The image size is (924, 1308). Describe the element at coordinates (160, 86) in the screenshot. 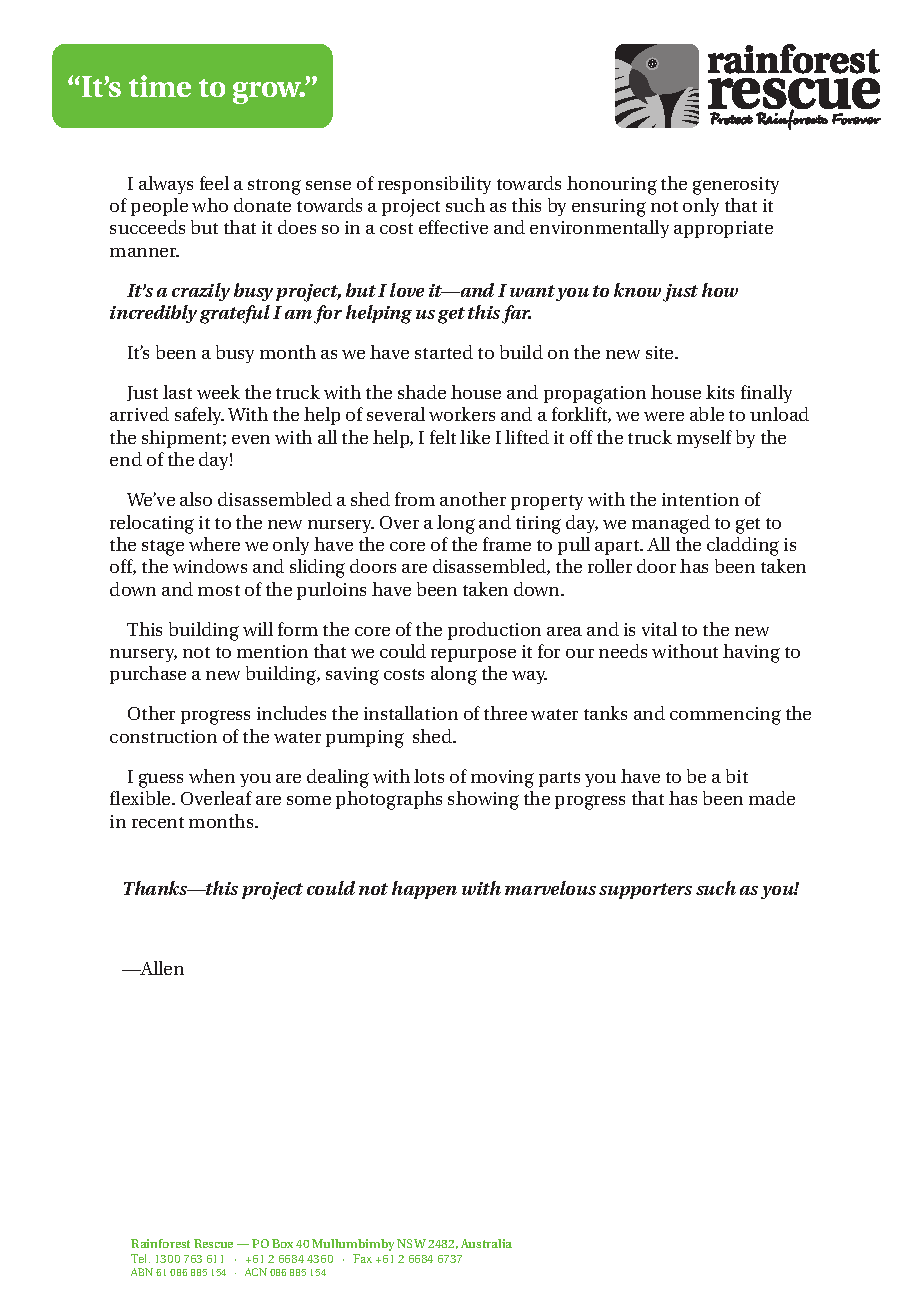

I see `time` at that location.
